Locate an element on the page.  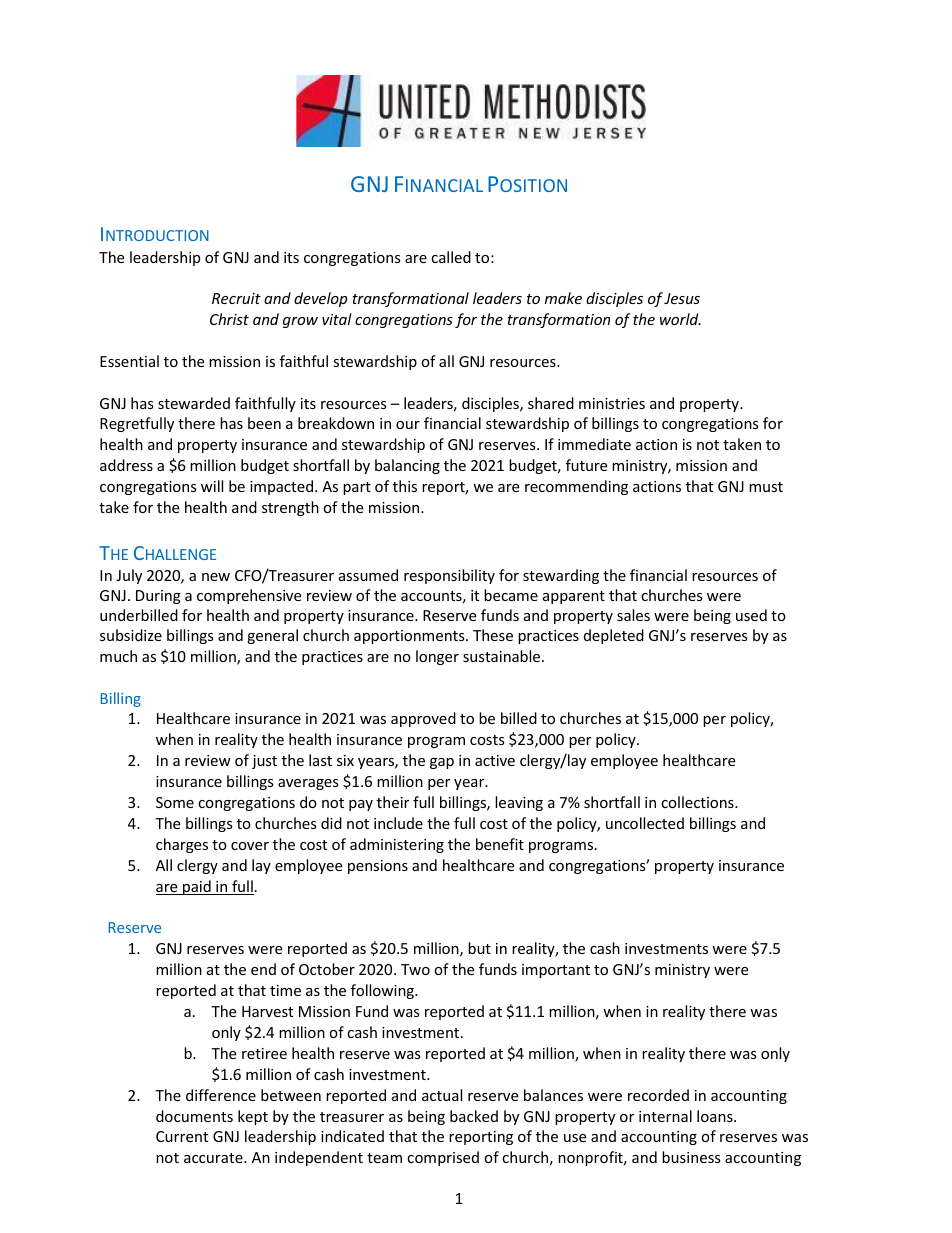
Jesus is located at coordinates (682, 298).
